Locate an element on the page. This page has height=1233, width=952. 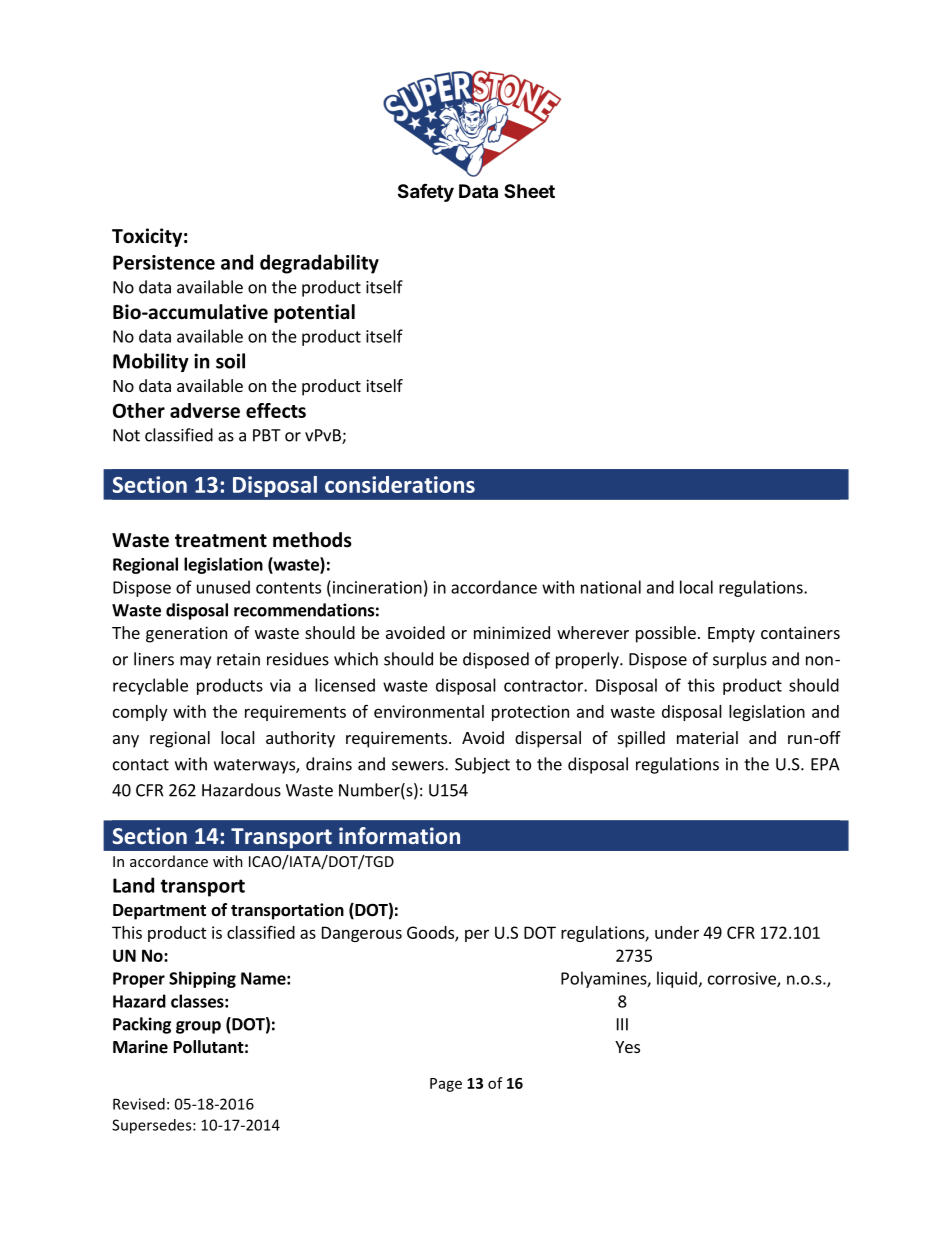
Supersedes is located at coordinates (153, 1126).
